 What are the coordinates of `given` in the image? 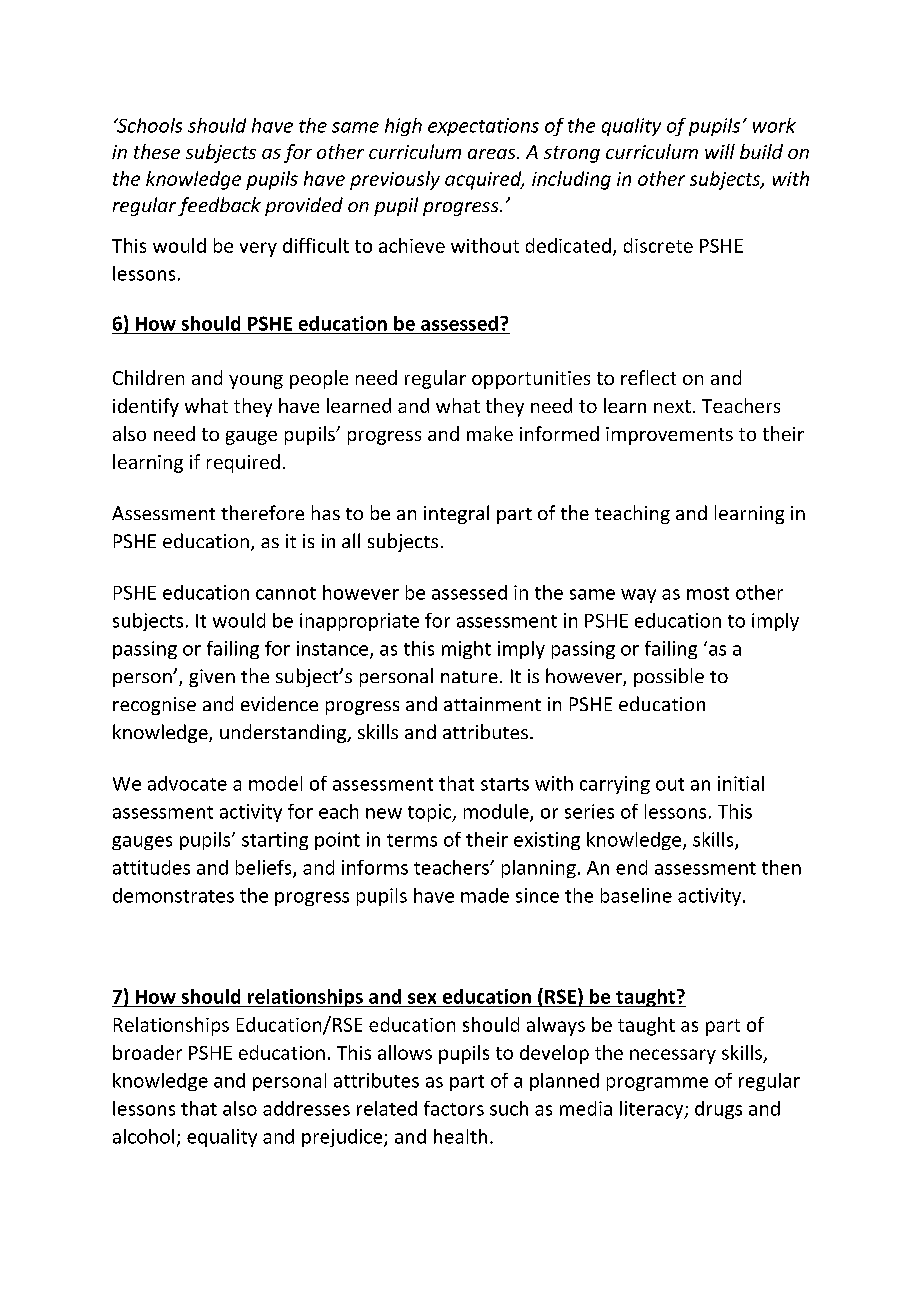 It's located at (212, 678).
